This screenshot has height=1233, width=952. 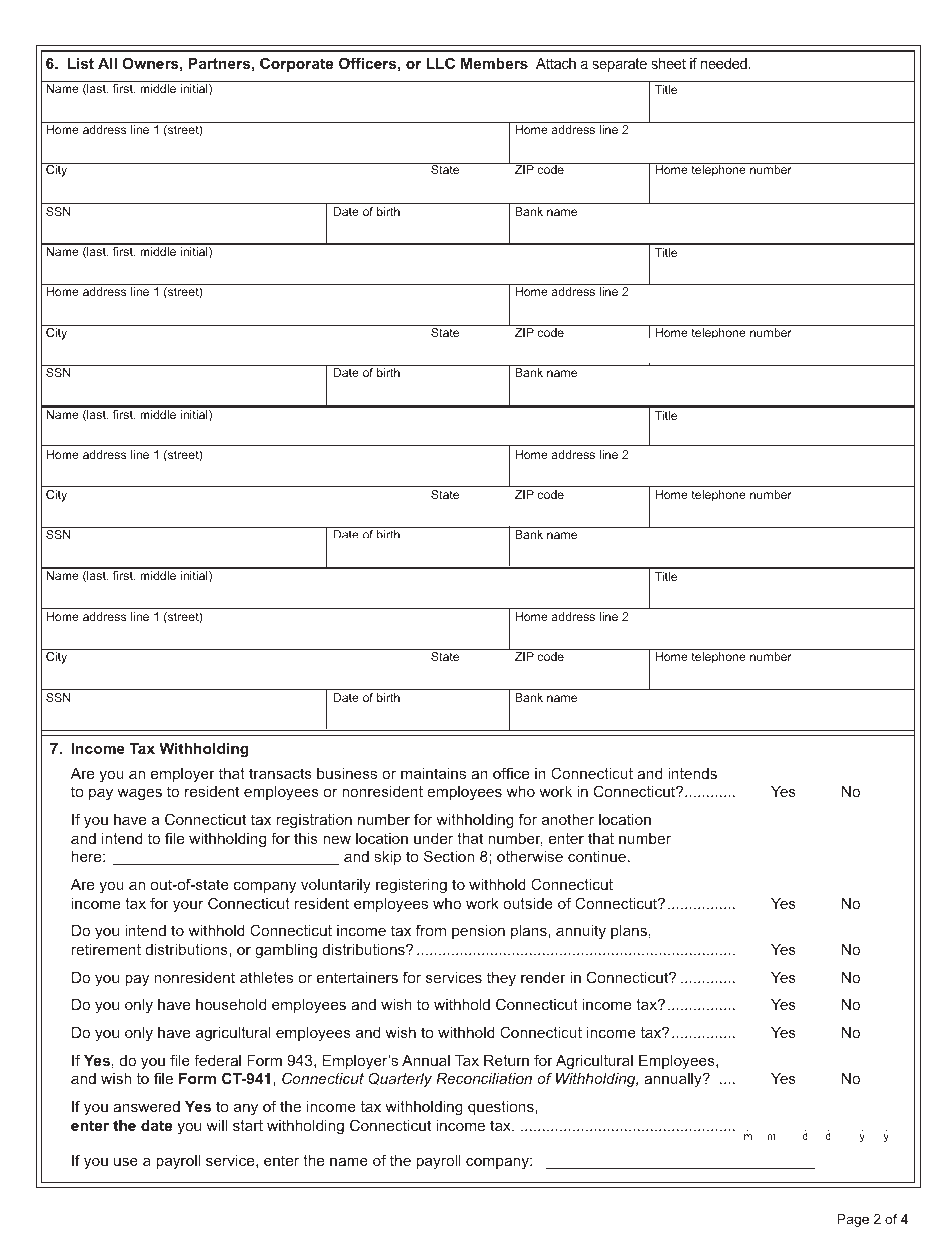 I want to click on another, so click(x=568, y=819).
